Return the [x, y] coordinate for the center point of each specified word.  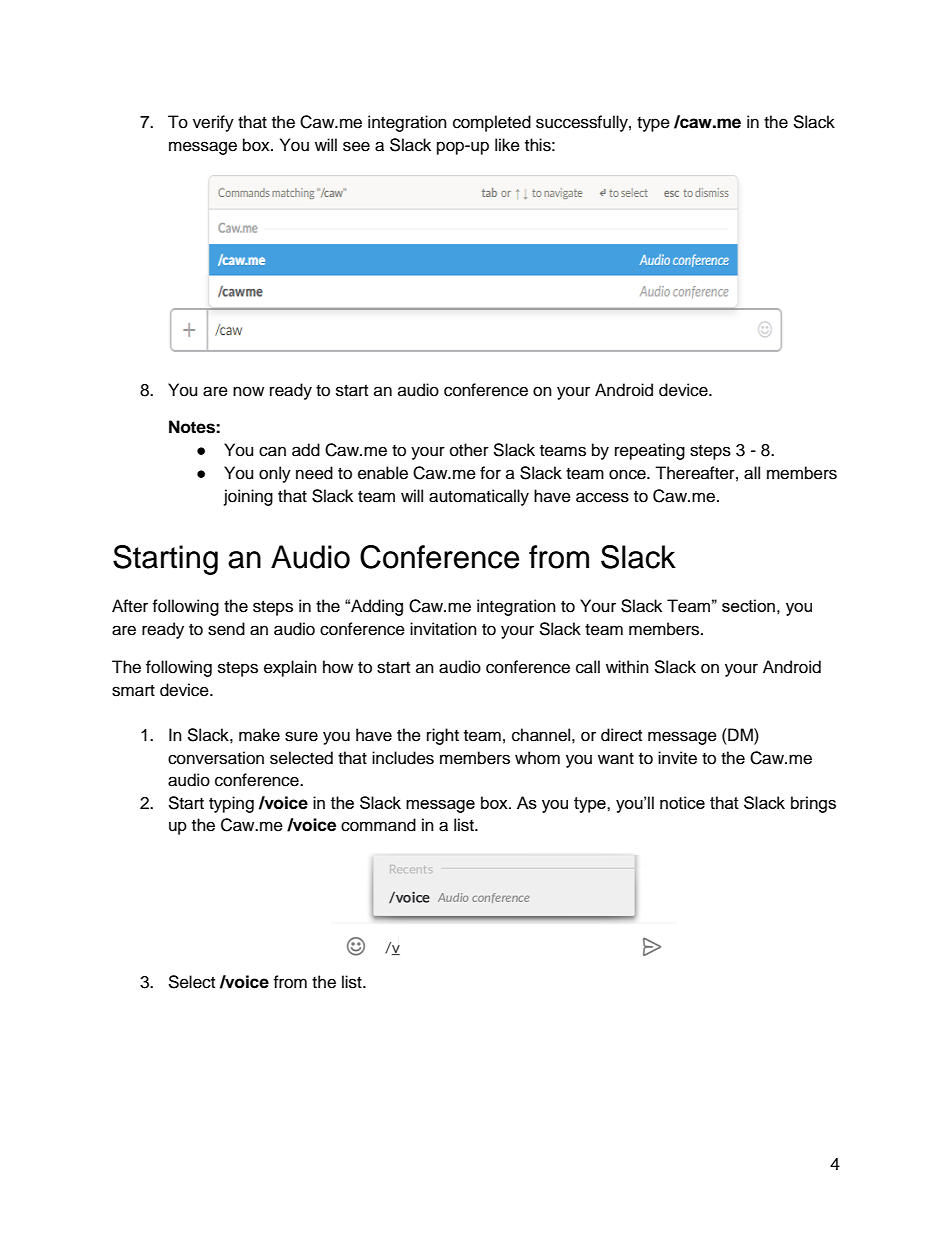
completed [492, 123]
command [378, 825]
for [490, 473]
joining [248, 497]
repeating [650, 451]
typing [231, 804]
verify [213, 123]
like [507, 145]
